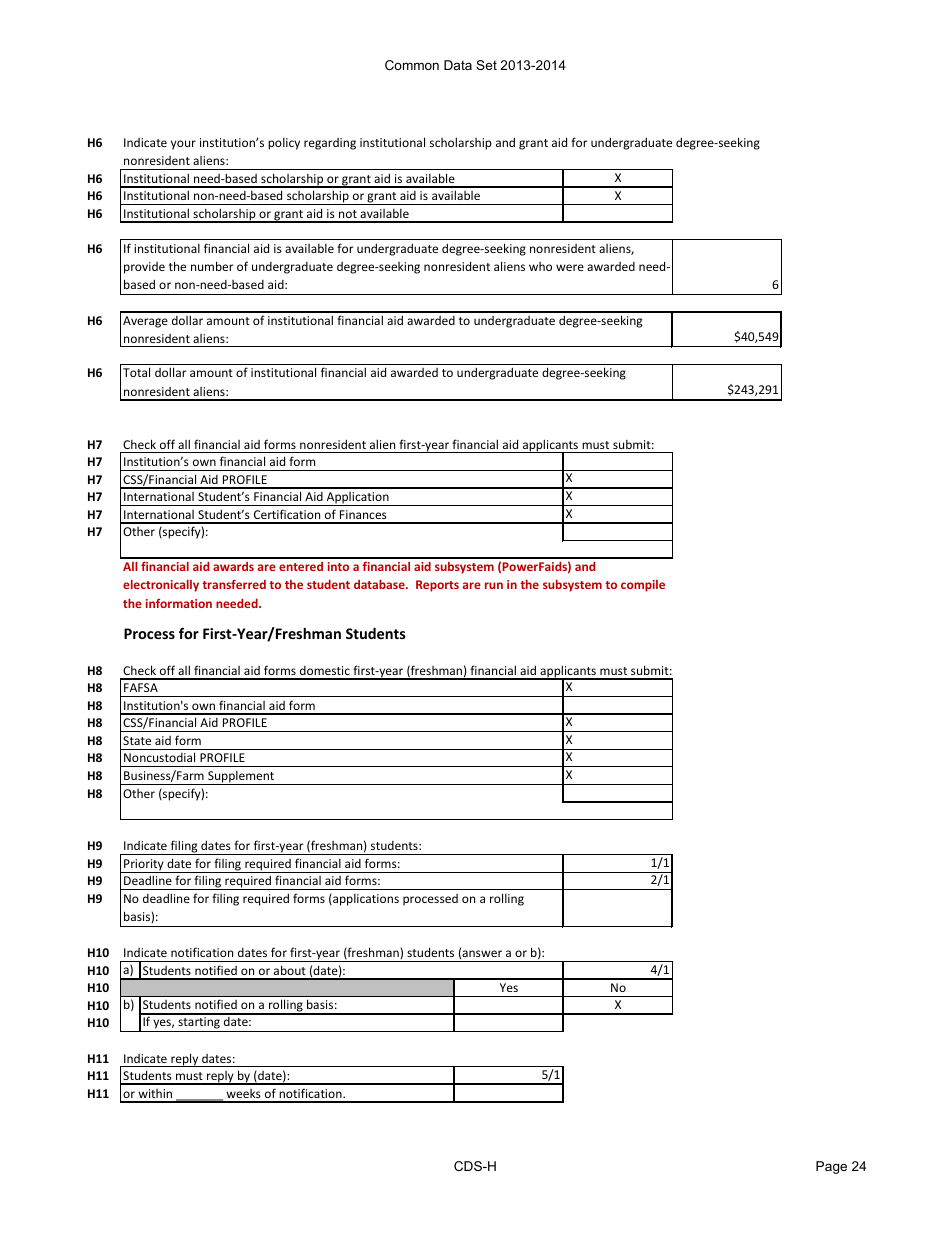  What do you see at coordinates (570, 267) in the page?
I see `were` at bounding box center [570, 267].
